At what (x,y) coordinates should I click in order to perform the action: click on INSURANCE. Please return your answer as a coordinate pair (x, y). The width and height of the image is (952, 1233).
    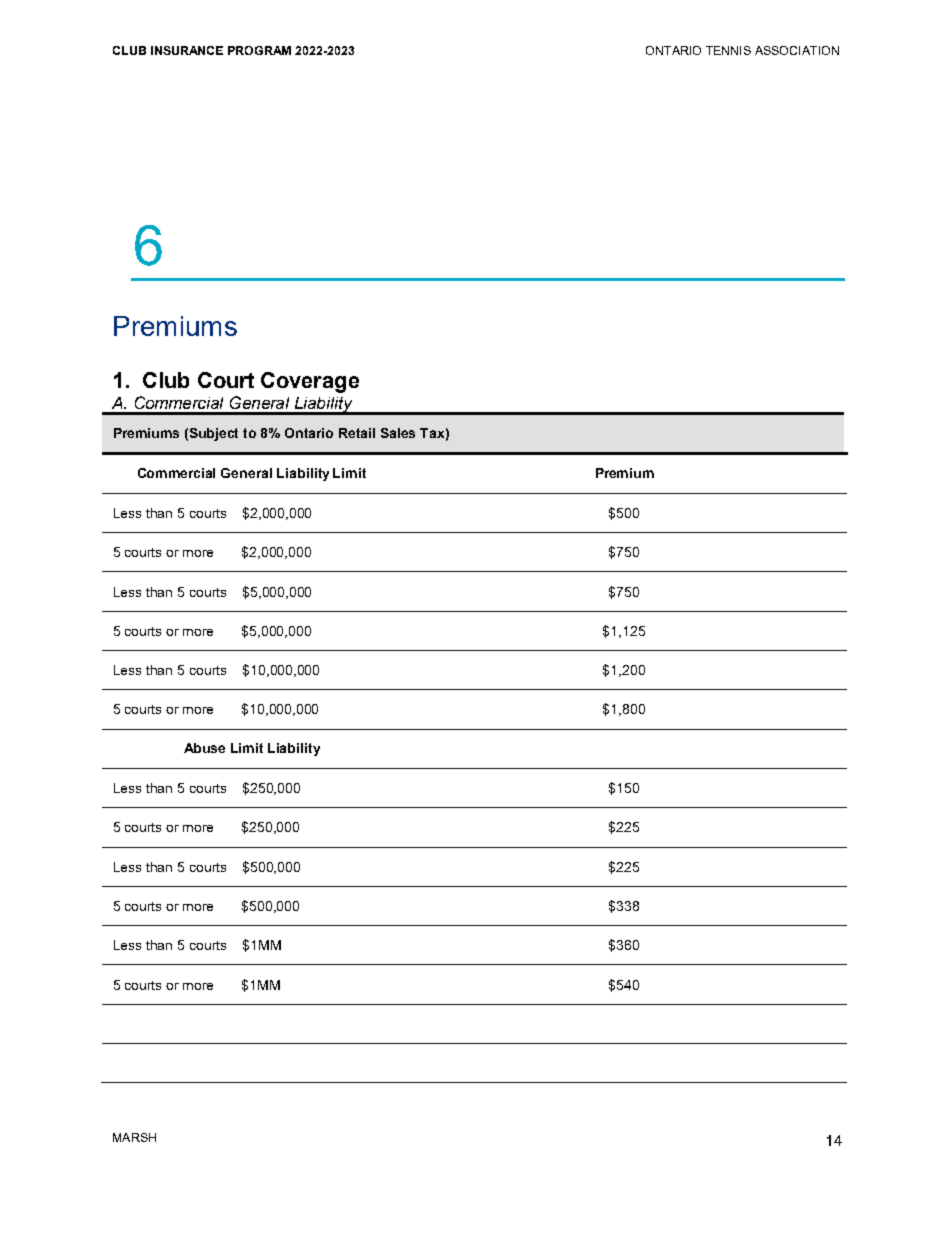
    Looking at the image, I should click on (187, 50).
